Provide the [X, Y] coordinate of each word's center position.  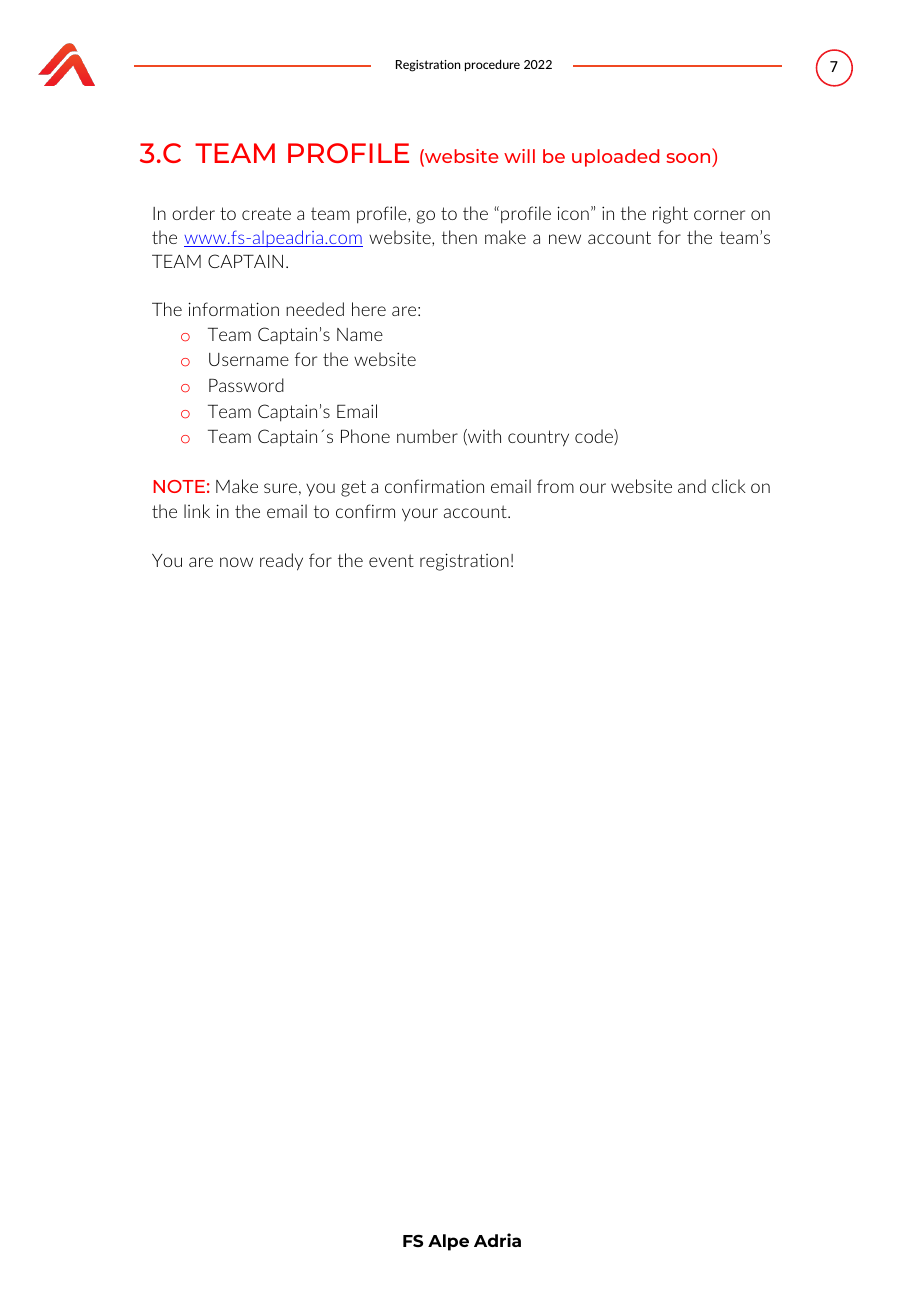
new [565, 239]
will [519, 156]
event [391, 560]
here [369, 309]
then [459, 237]
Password [246, 385]
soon [688, 158]
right [670, 215]
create [266, 213]
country [538, 438]
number [427, 436]
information [233, 309]
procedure [492, 65]
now [236, 562]
